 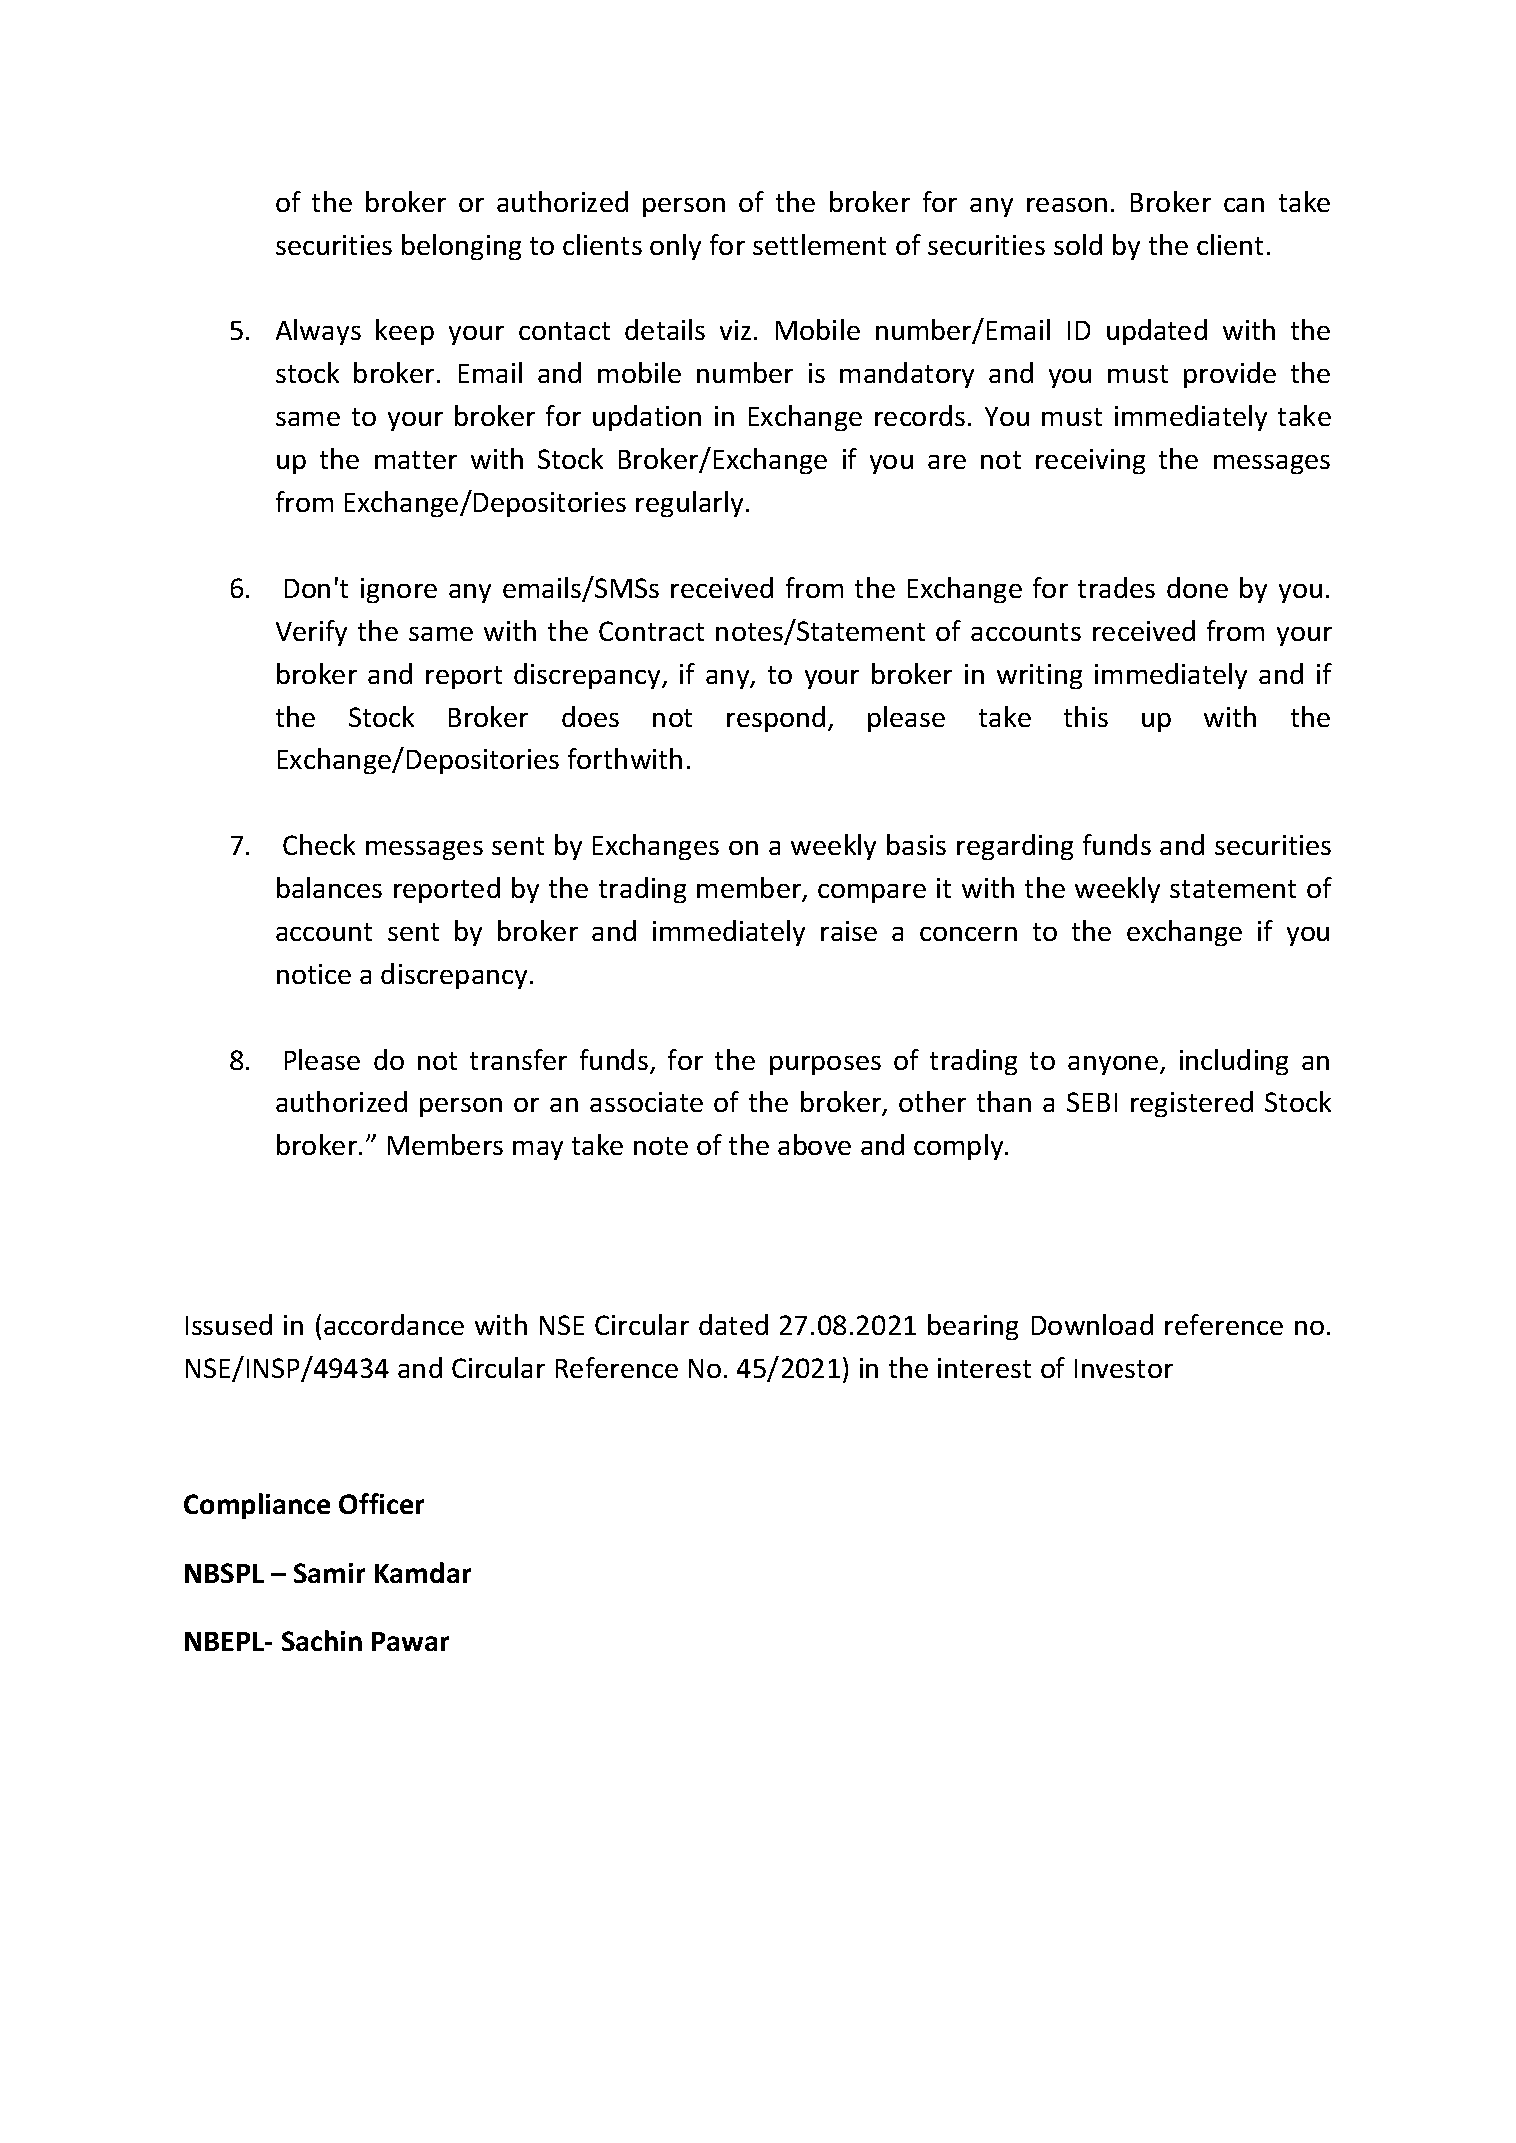 What do you see at coordinates (311, 633) in the image?
I see `Verify` at bounding box center [311, 633].
